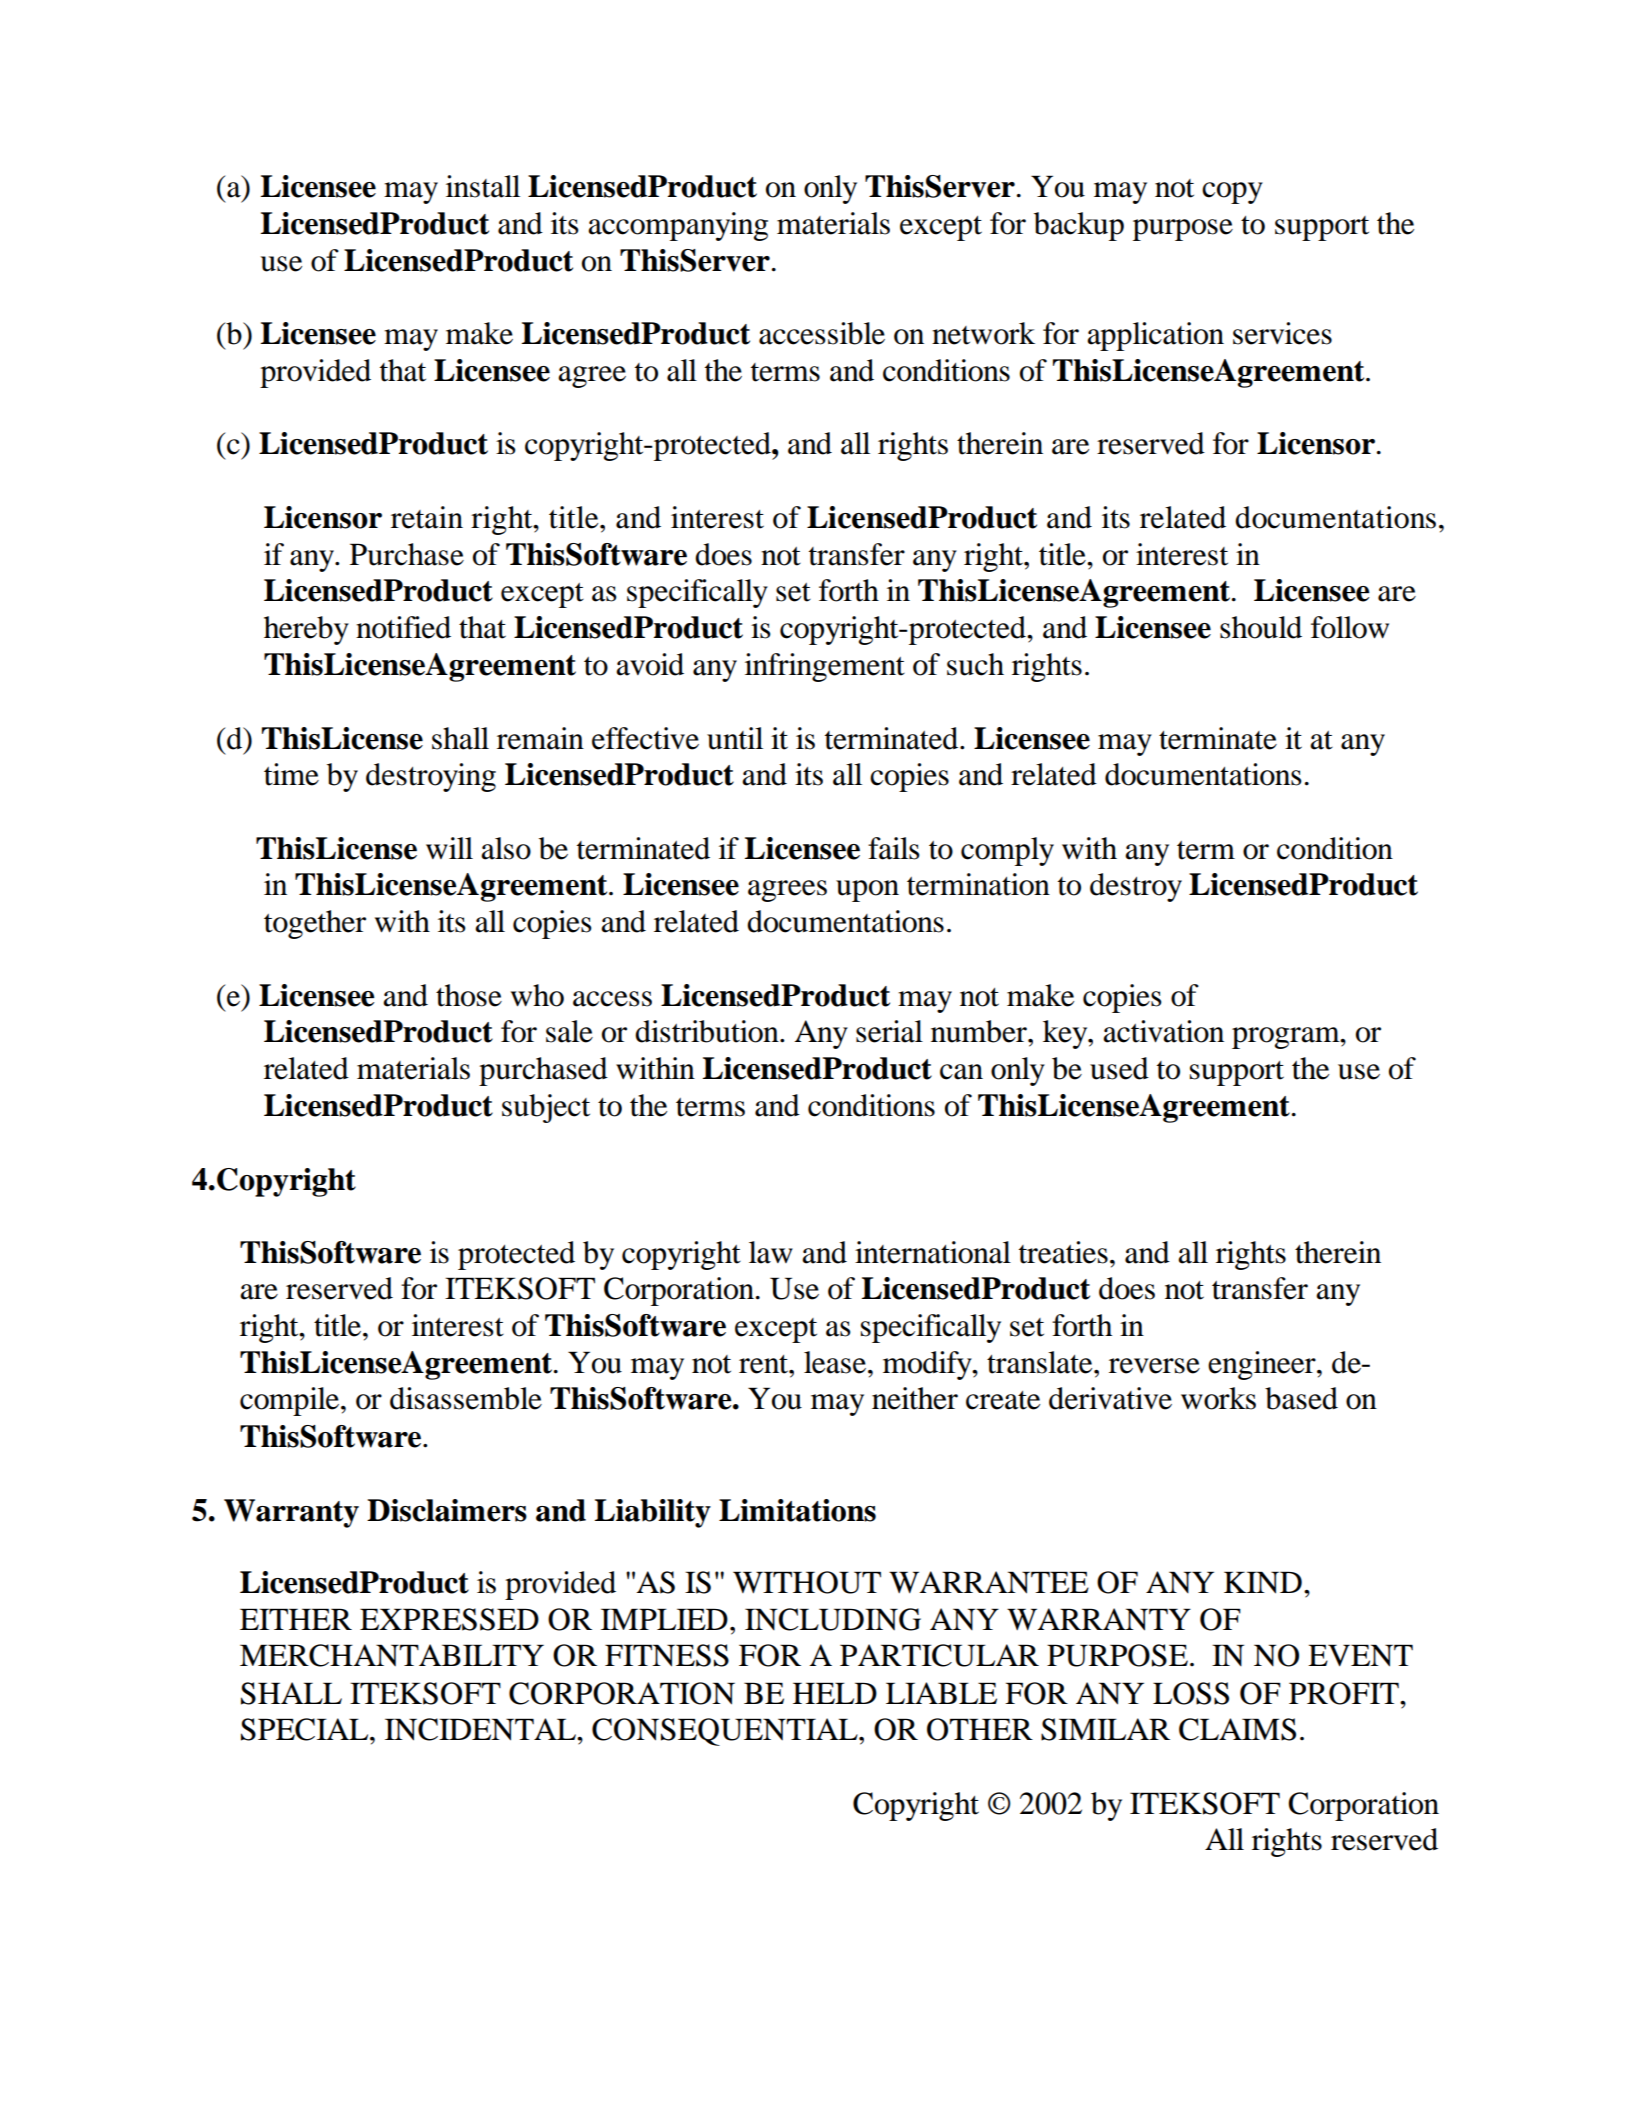 This page has width=1630, height=2110. Describe the element at coordinates (835, 1693) in the page. I see `HELD` at that location.
